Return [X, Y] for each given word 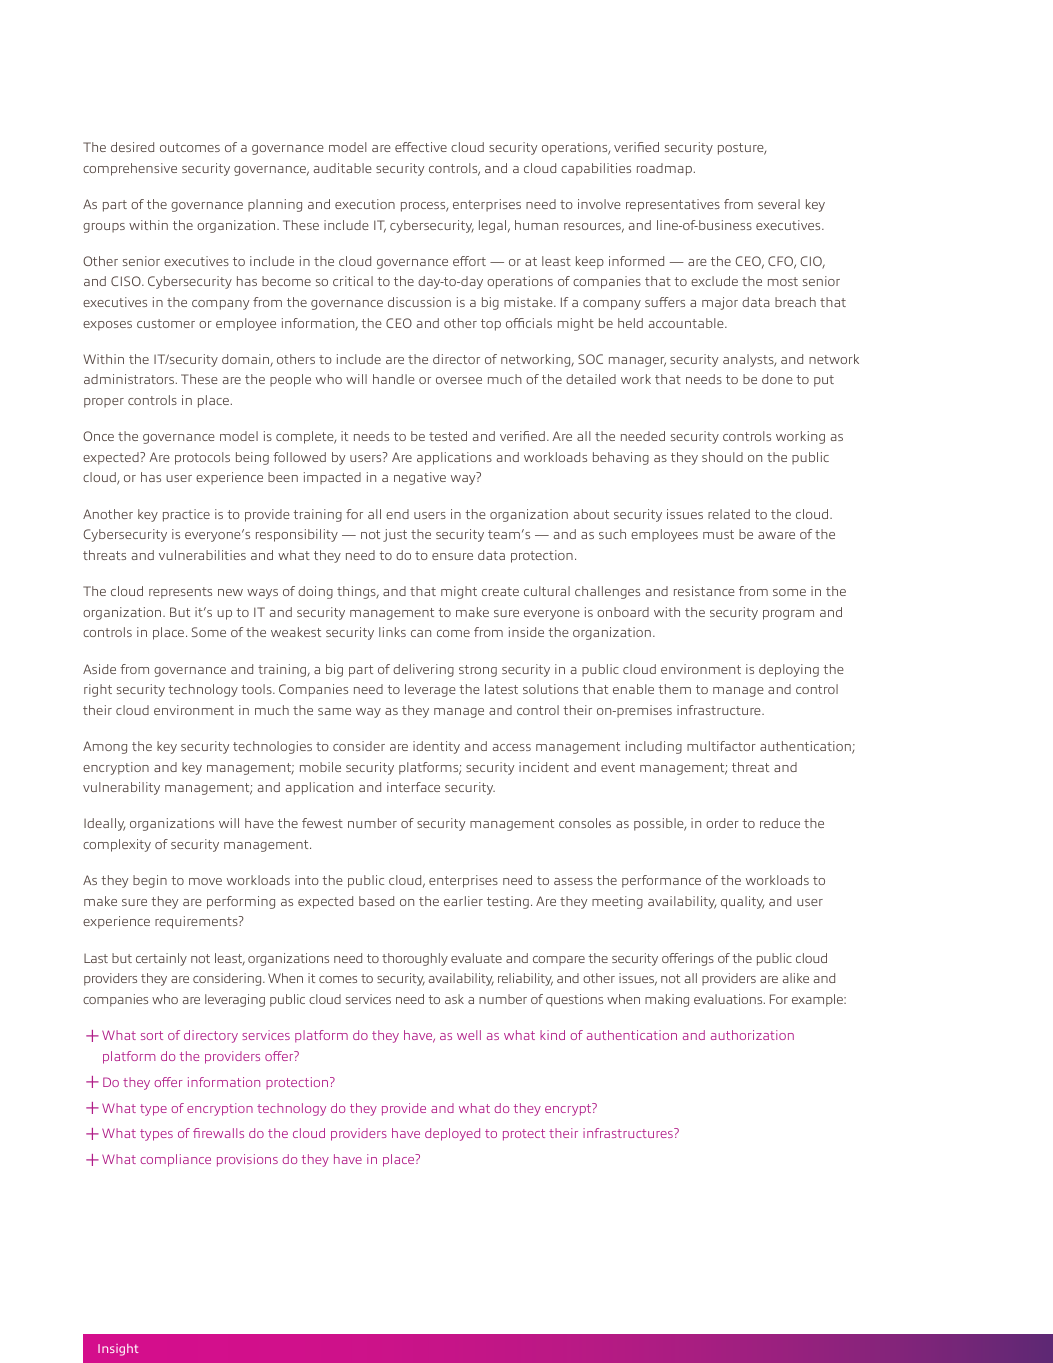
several [779, 204]
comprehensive [130, 169]
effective [421, 147]
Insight [118, 1350]
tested [448, 436]
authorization [752, 1035]
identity [436, 747]
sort [152, 1035]
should [722, 457]
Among [105, 747]
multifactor [721, 746]
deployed [452, 1134]
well [469, 1035]
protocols [202, 458]
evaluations [729, 999]
